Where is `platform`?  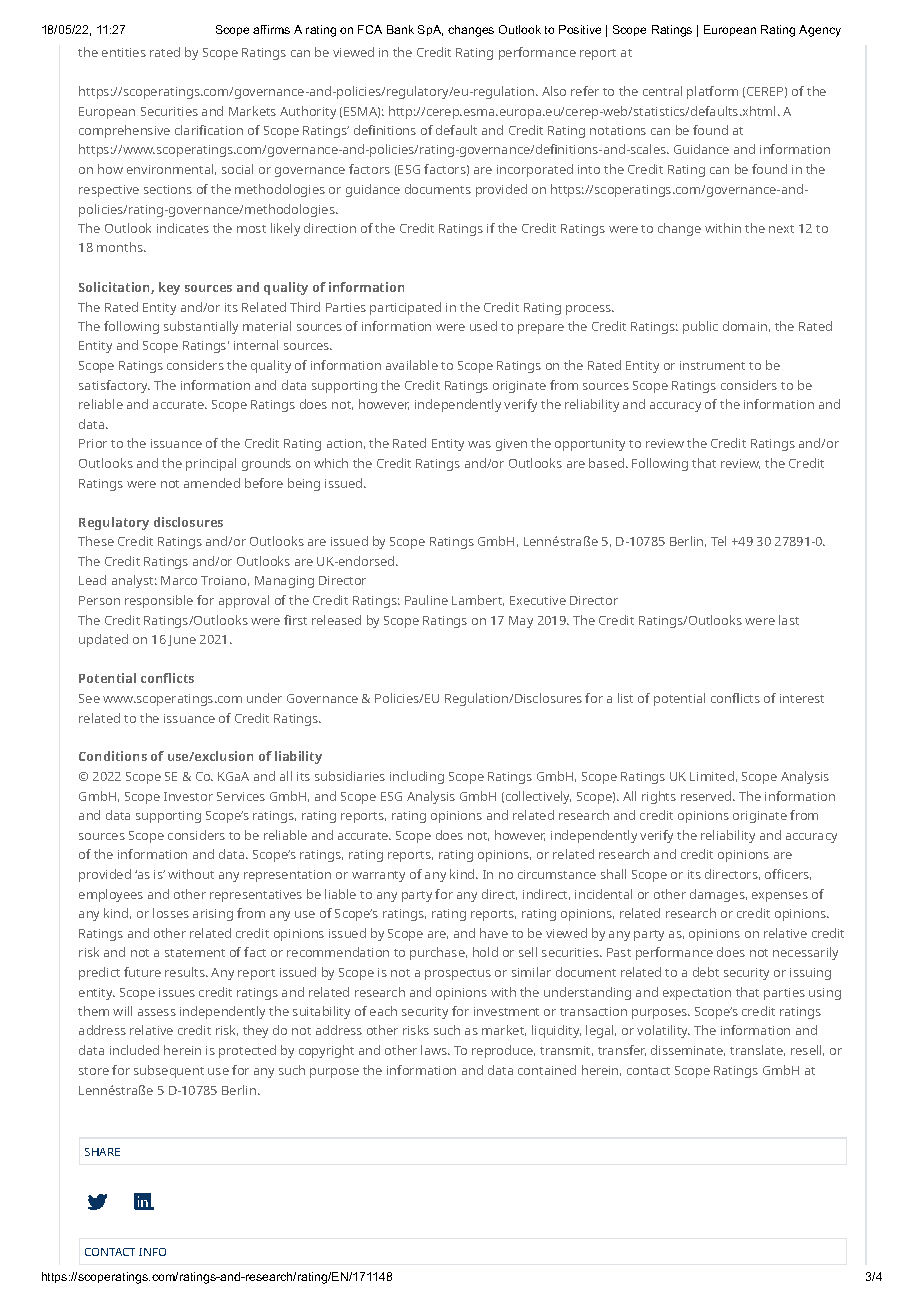
platform is located at coordinates (712, 92).
